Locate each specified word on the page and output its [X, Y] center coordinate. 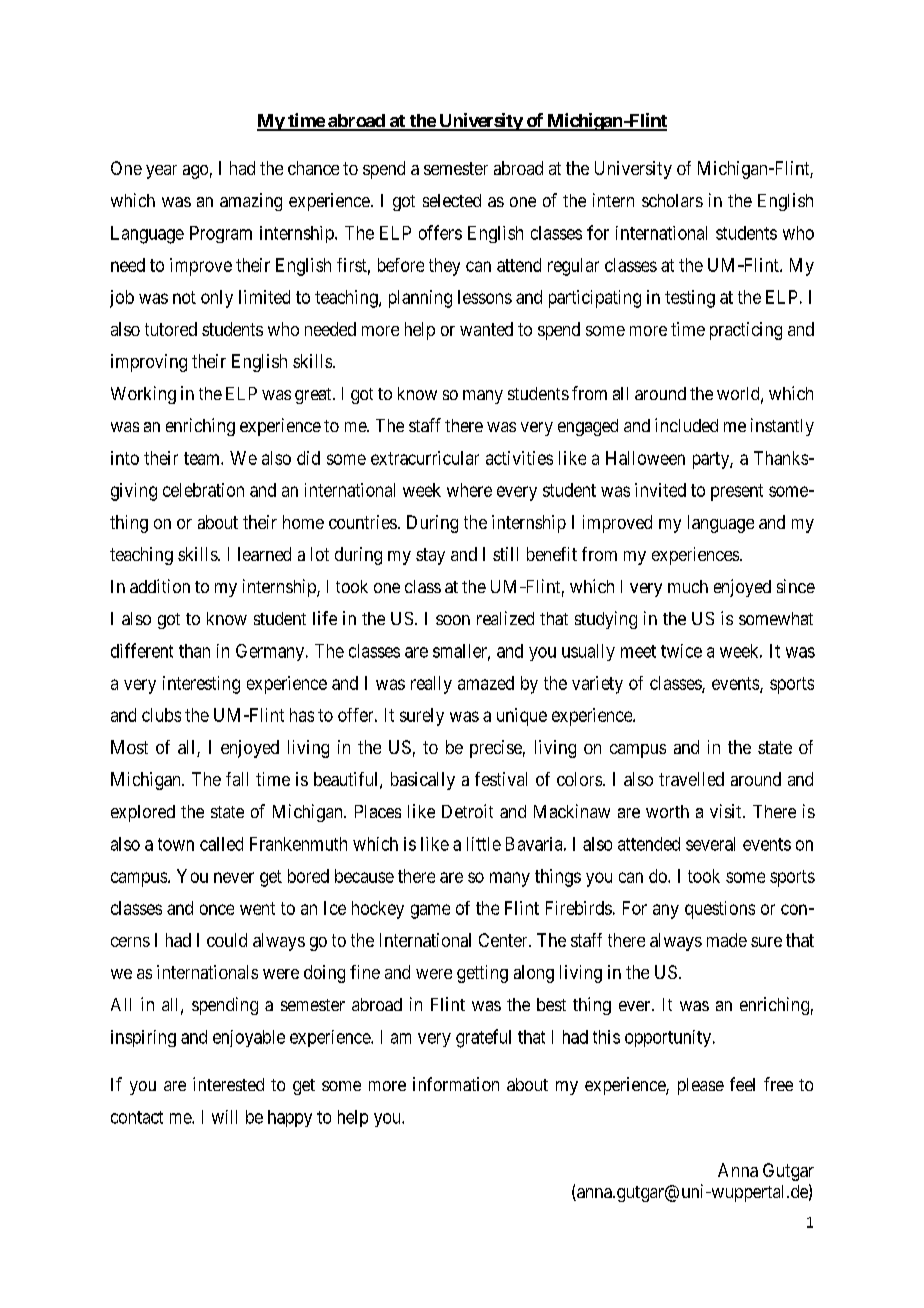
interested [228, 1084]
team [203, 458]
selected [452, 200]
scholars [672, 200]
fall [237, 779]
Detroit [467, 811]
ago [195, 172]
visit [727, 811]
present [737, 492]
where [469, 490]
